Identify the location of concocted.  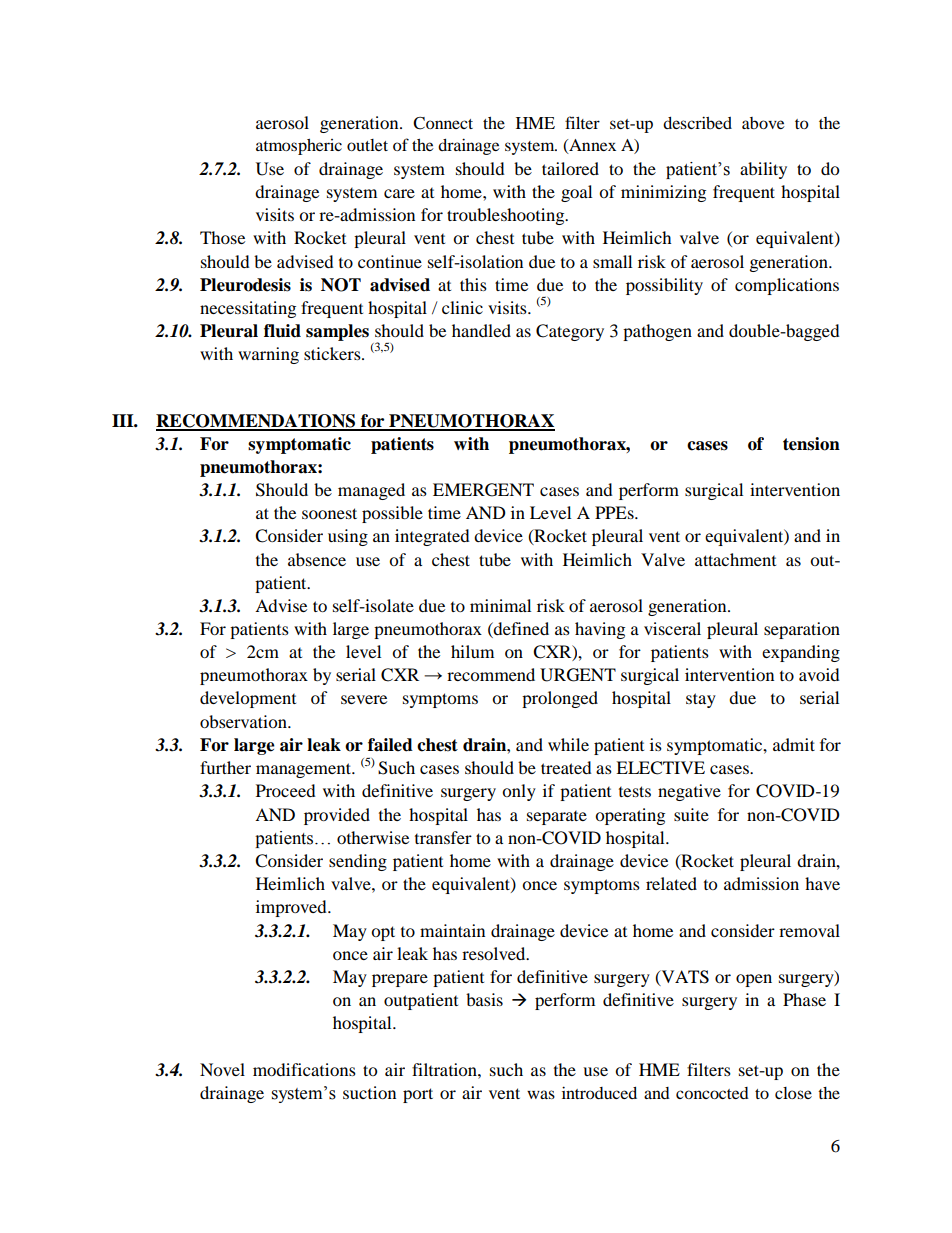
(712, 1093).
